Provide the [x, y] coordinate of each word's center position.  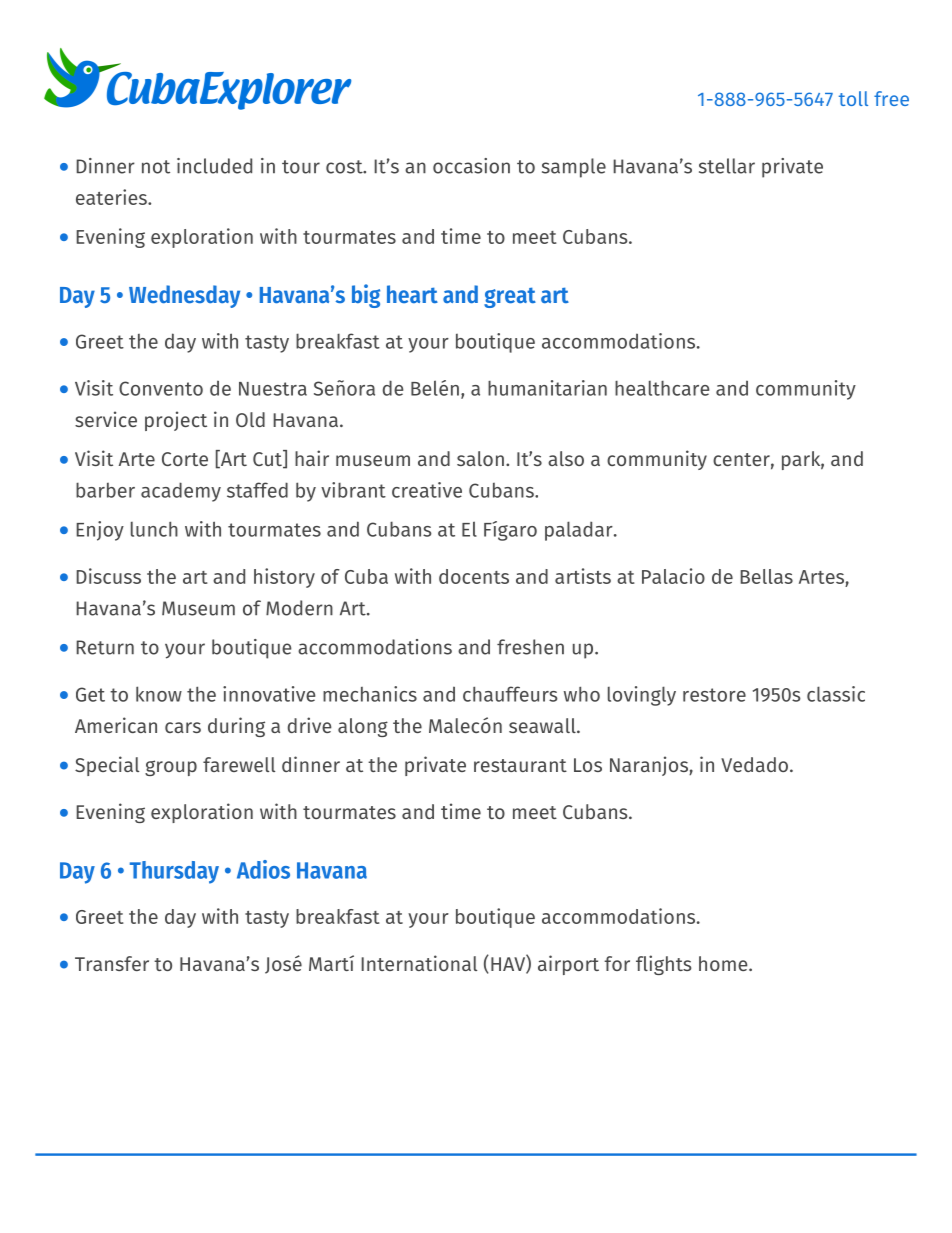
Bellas [766, 576]
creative [427, 490]
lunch [154, 529]
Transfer [112, 963]
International [419, 963]
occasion [471, 166]
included [214, 166]
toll [853, 98]
